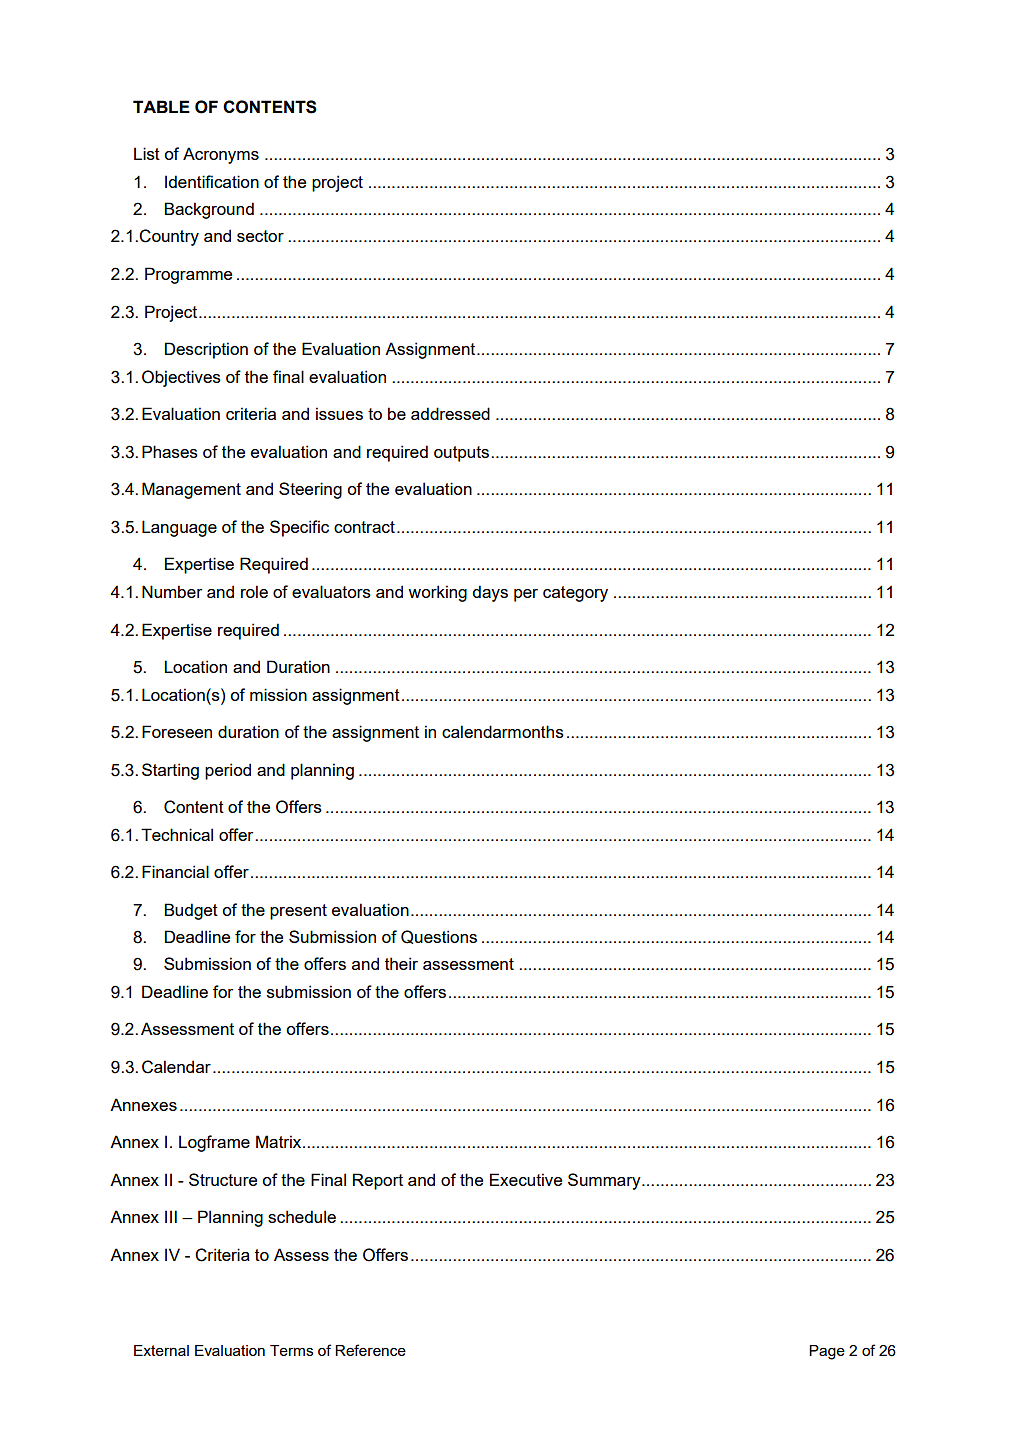  I want to click on addressed, so click(450, 413).
